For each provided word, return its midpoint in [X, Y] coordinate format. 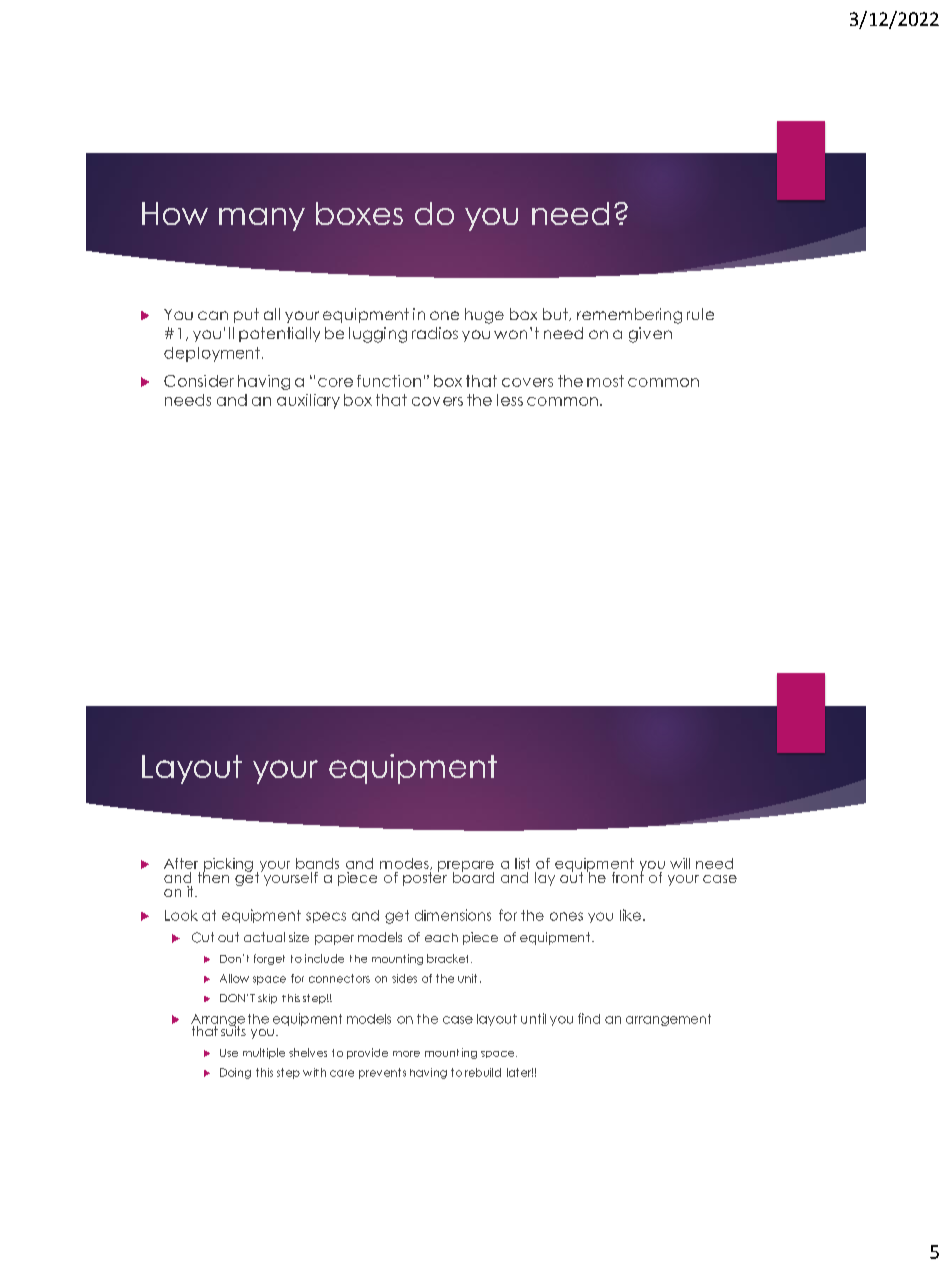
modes [405, 864]
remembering [629, 316]
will [680, 863]
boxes [359, 213]
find [589, 1018]
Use [229, 1053]
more [406, 1054]
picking [228, 866]
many [262, 219]
